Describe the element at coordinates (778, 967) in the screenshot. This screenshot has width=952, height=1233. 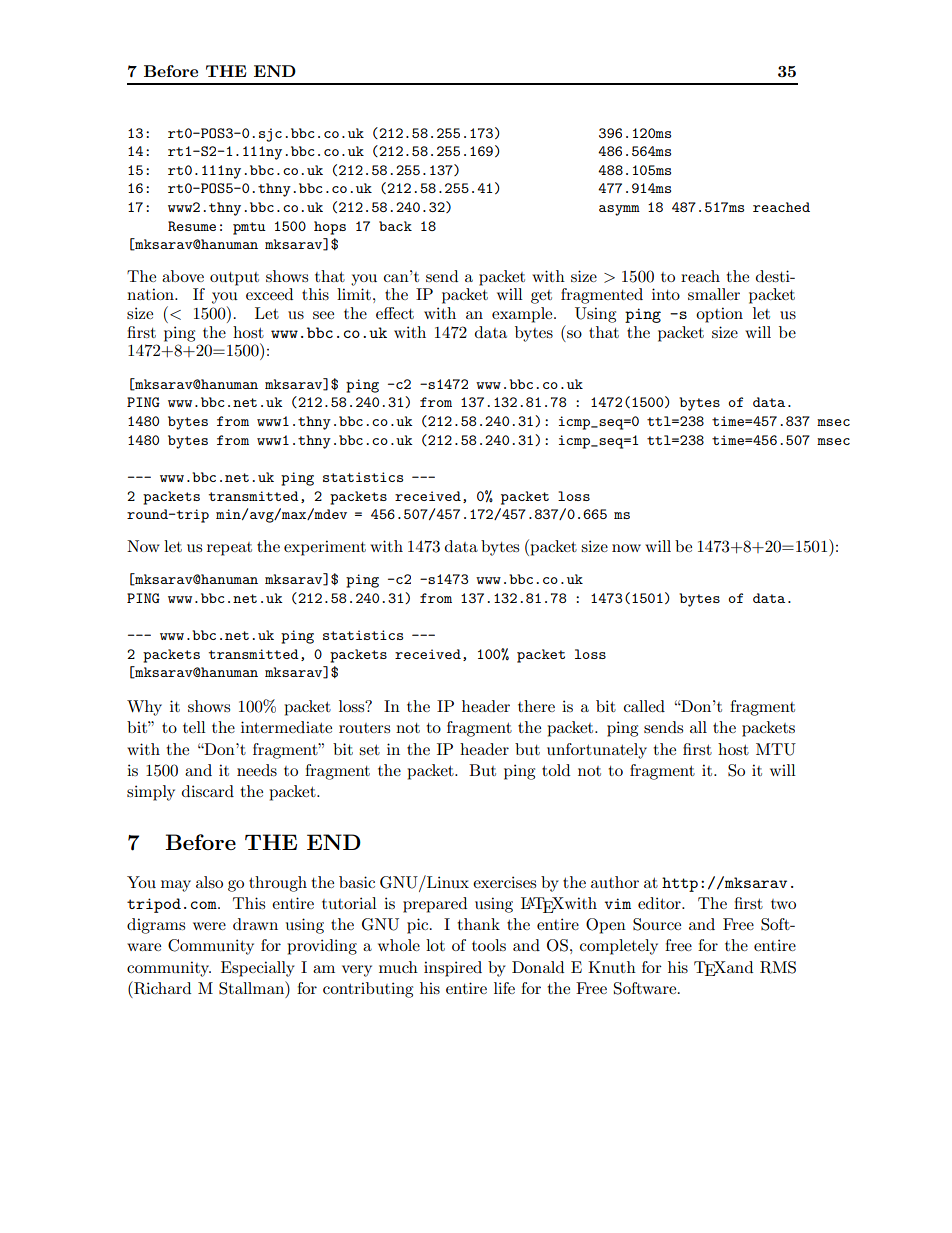
I see `RMS` at that location.
